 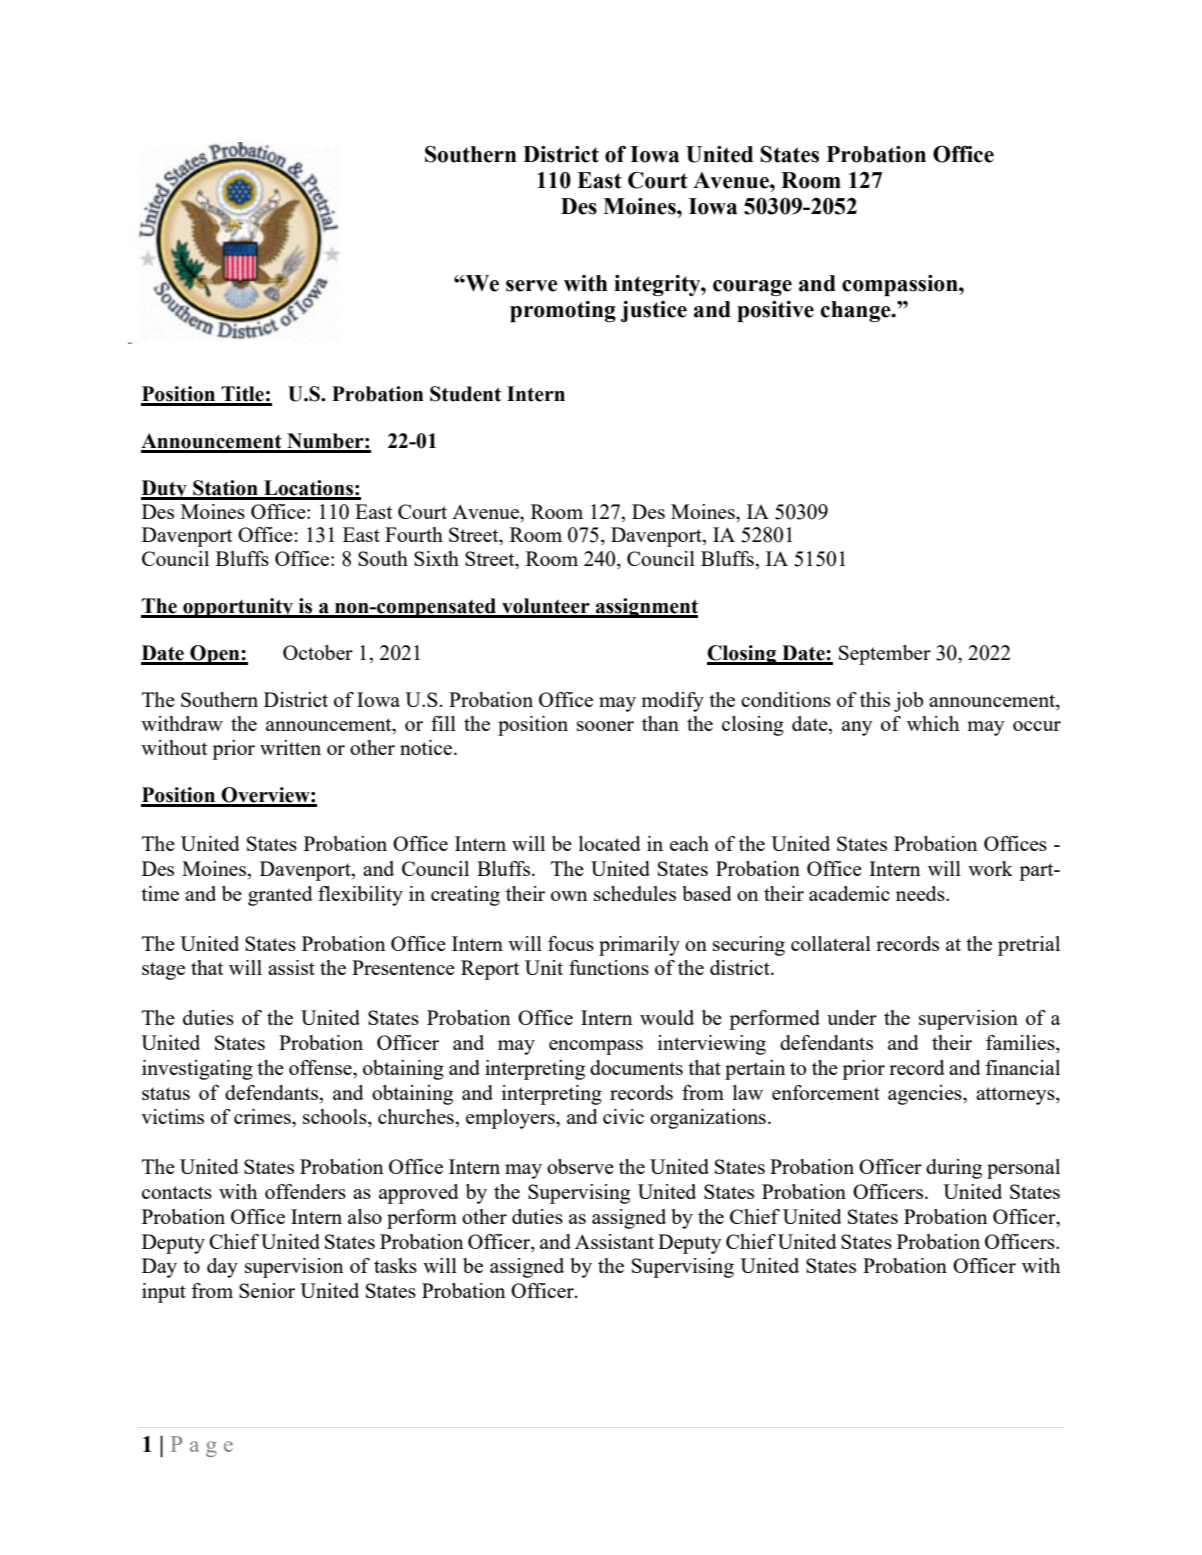 I want to click on Student, so click(x=465, y=394).
